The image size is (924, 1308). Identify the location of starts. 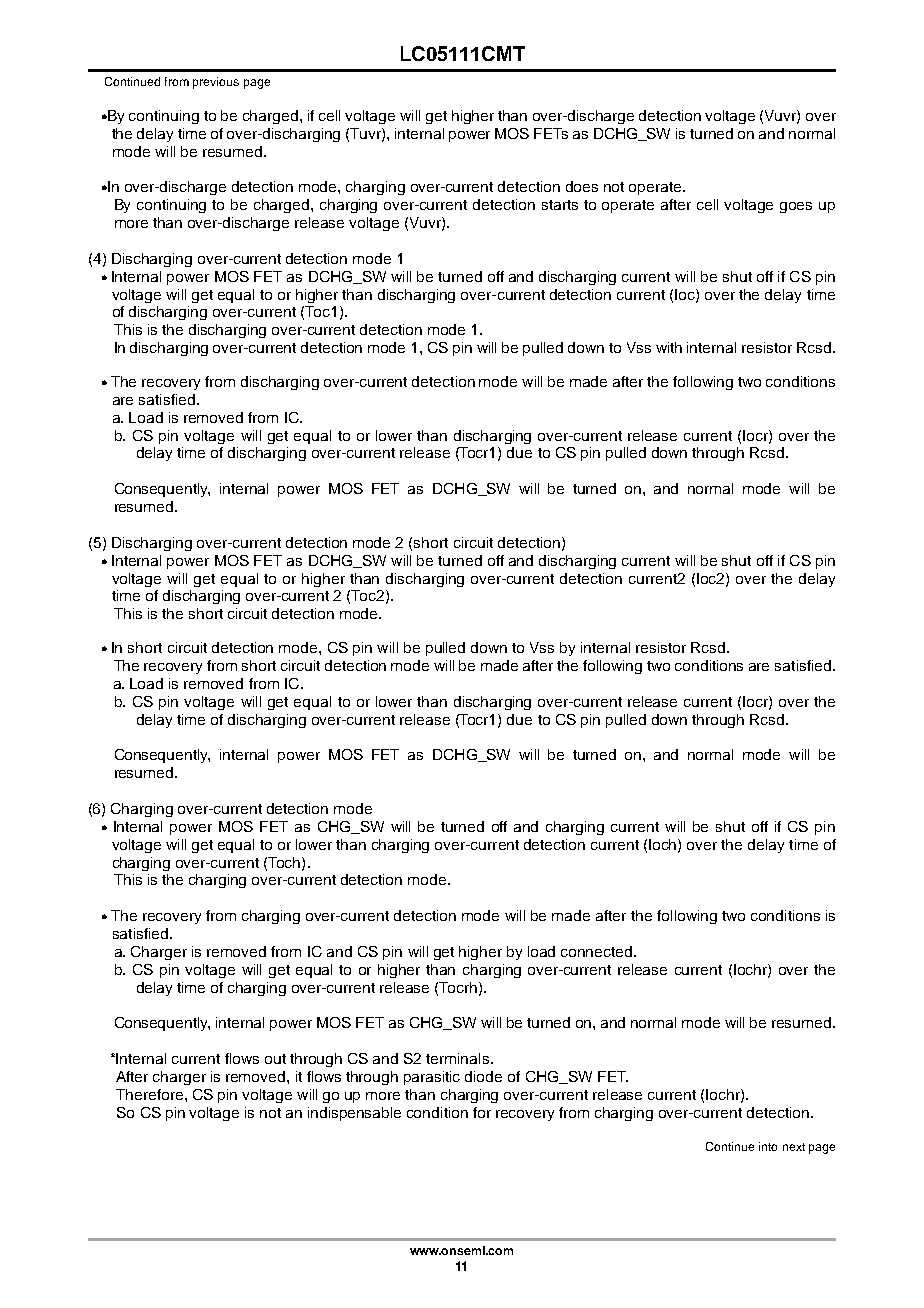
(560, 205).
